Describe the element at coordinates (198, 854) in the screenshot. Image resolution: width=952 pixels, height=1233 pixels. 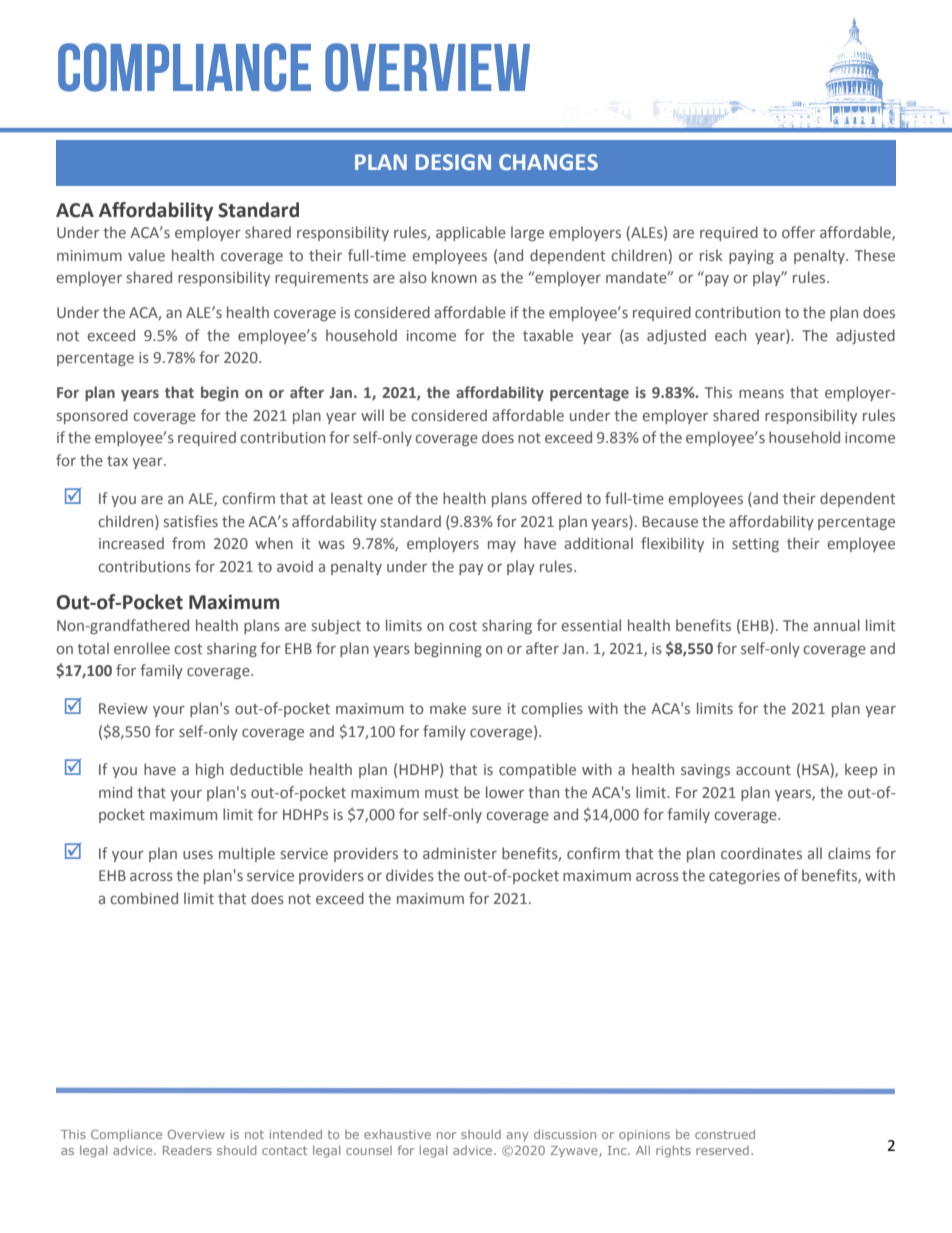
I see `uses` at that location.
